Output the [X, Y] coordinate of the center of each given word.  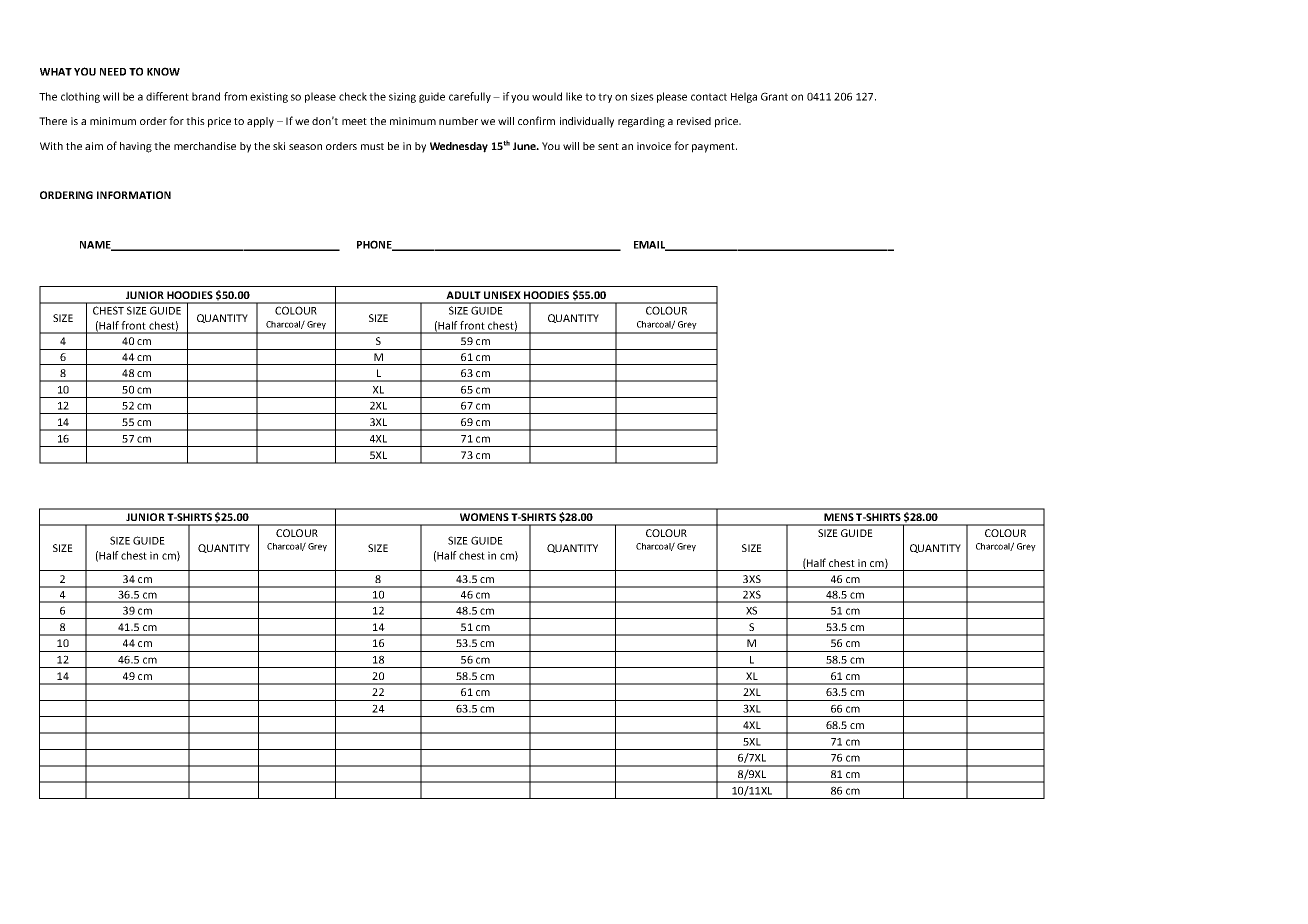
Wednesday [459, 147]
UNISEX [502, 295]
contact [709, 97]
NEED [113, 72]
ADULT [463, 295]
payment [714, 148]
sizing [402, 97]
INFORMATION [134, 195]
